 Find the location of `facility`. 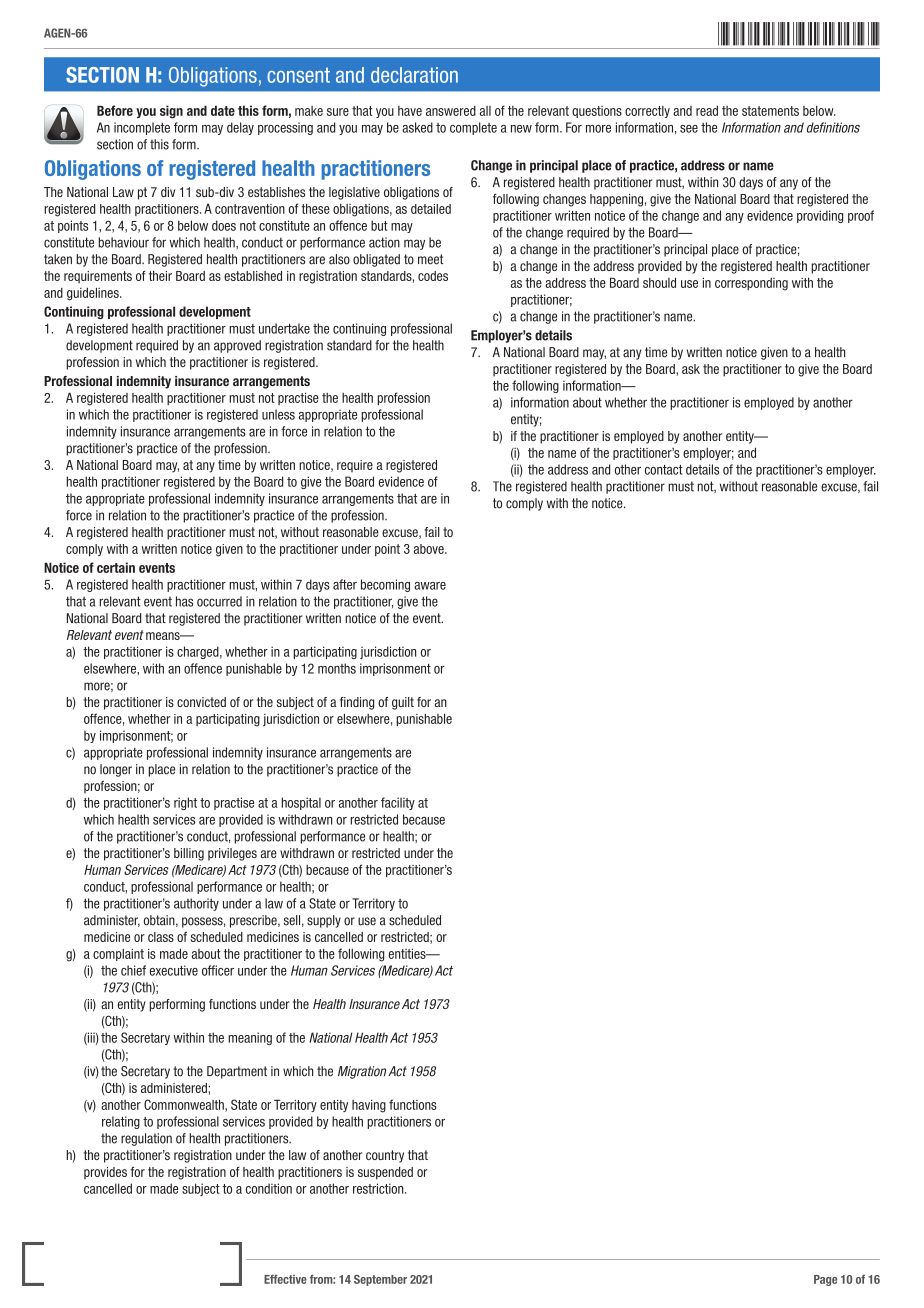

facility is located at coordinates (398, 803).
